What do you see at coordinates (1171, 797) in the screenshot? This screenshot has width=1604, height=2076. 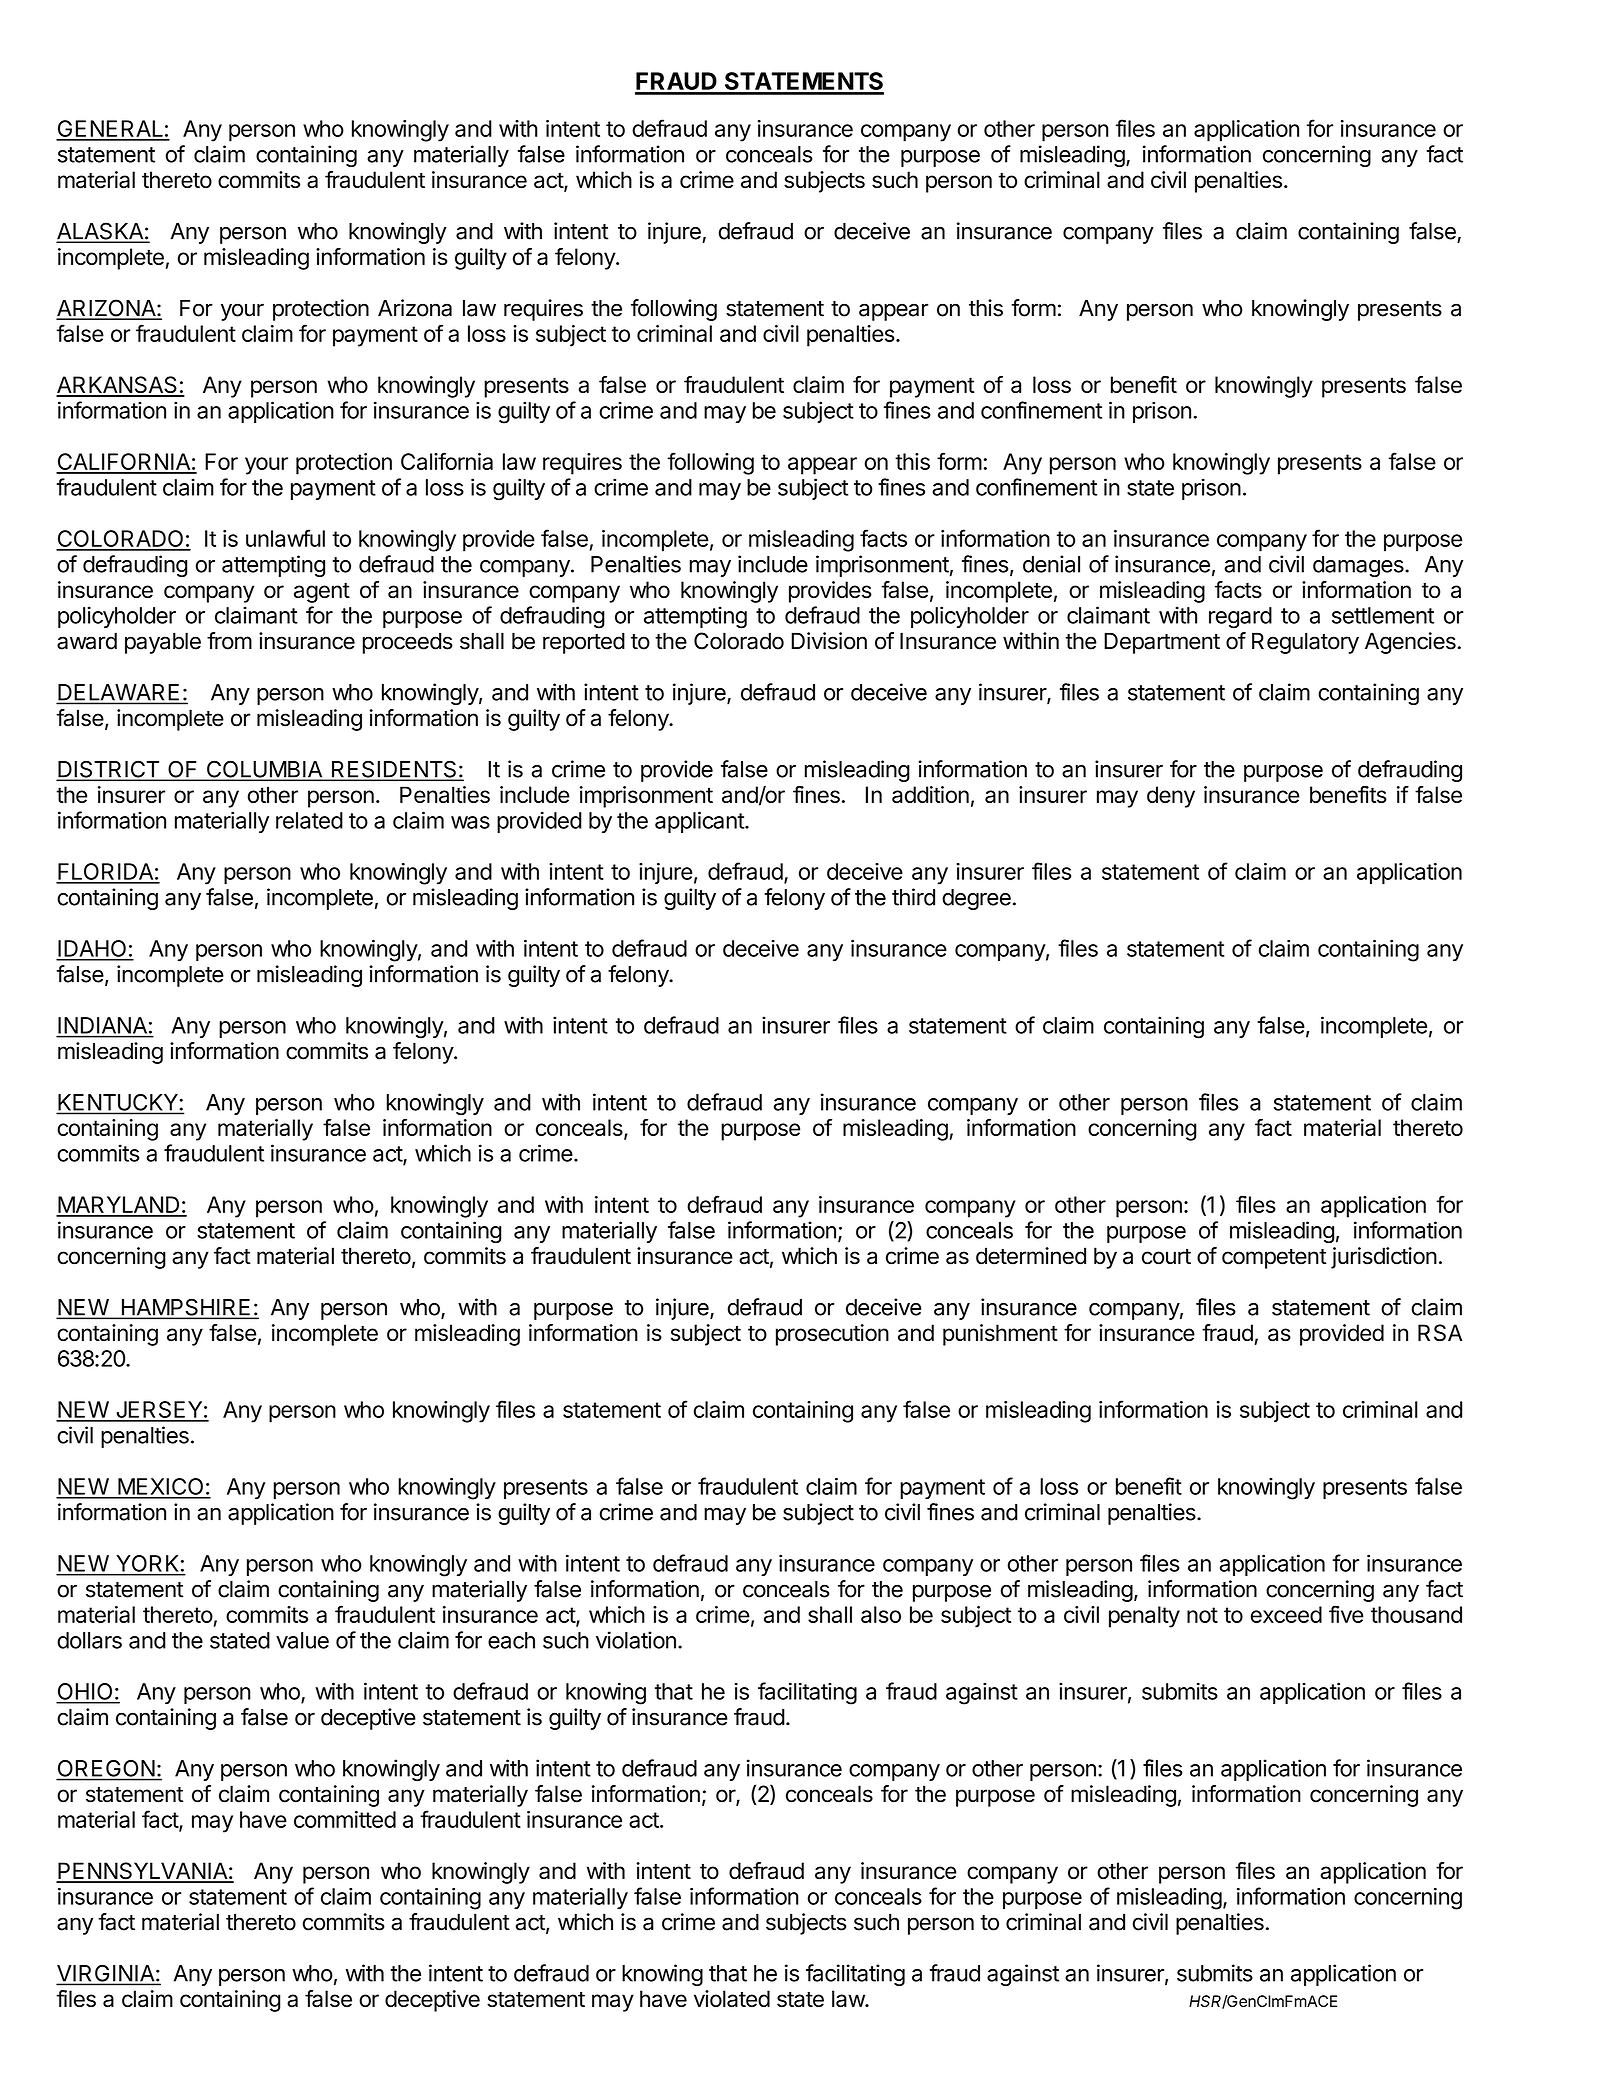 I see `deny` at bounding box center [1171, 797].
